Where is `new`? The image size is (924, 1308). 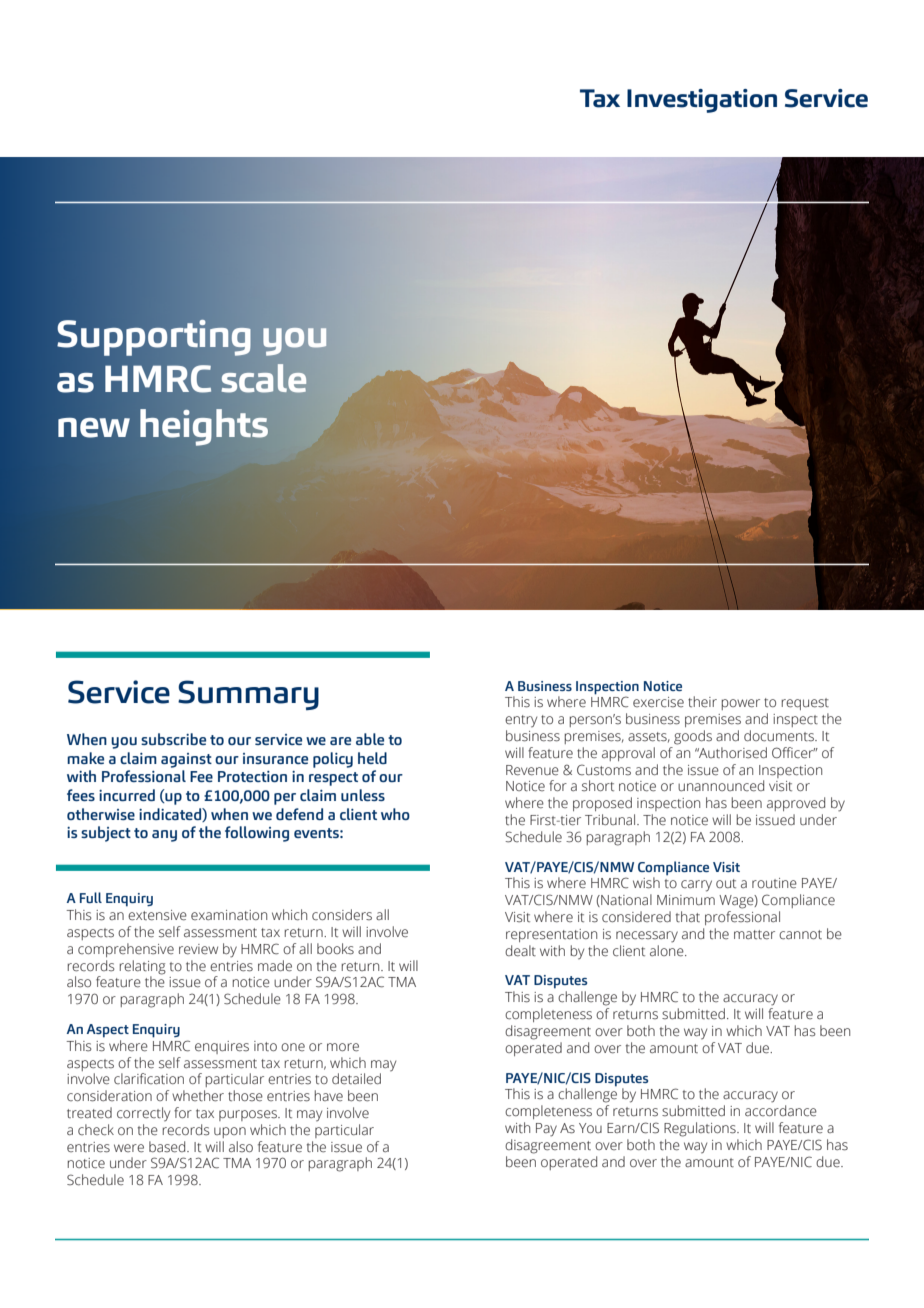 new is located at coordinates (94, 428).
